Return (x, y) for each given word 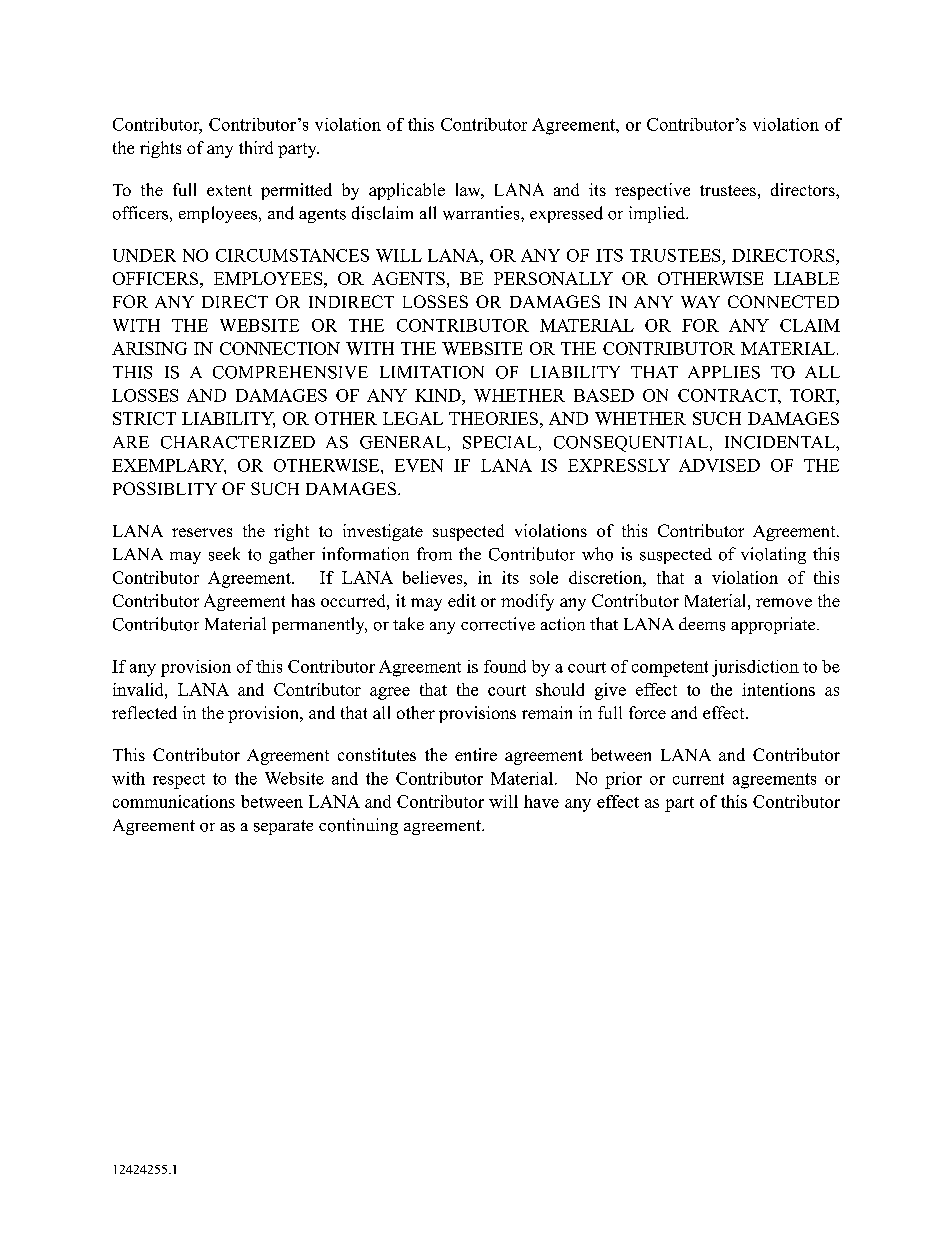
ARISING (149, 348)
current (698, 779)
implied (658, 214)
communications (174, 801)
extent (229, 190)
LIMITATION (432, 372)
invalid (139, 689)
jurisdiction (755, 668)
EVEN (419, 465)
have (541, 801)
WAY (700, 302)
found (505, 666)
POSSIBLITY (165, 488)
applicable (407, 191)
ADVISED (719, 465)
